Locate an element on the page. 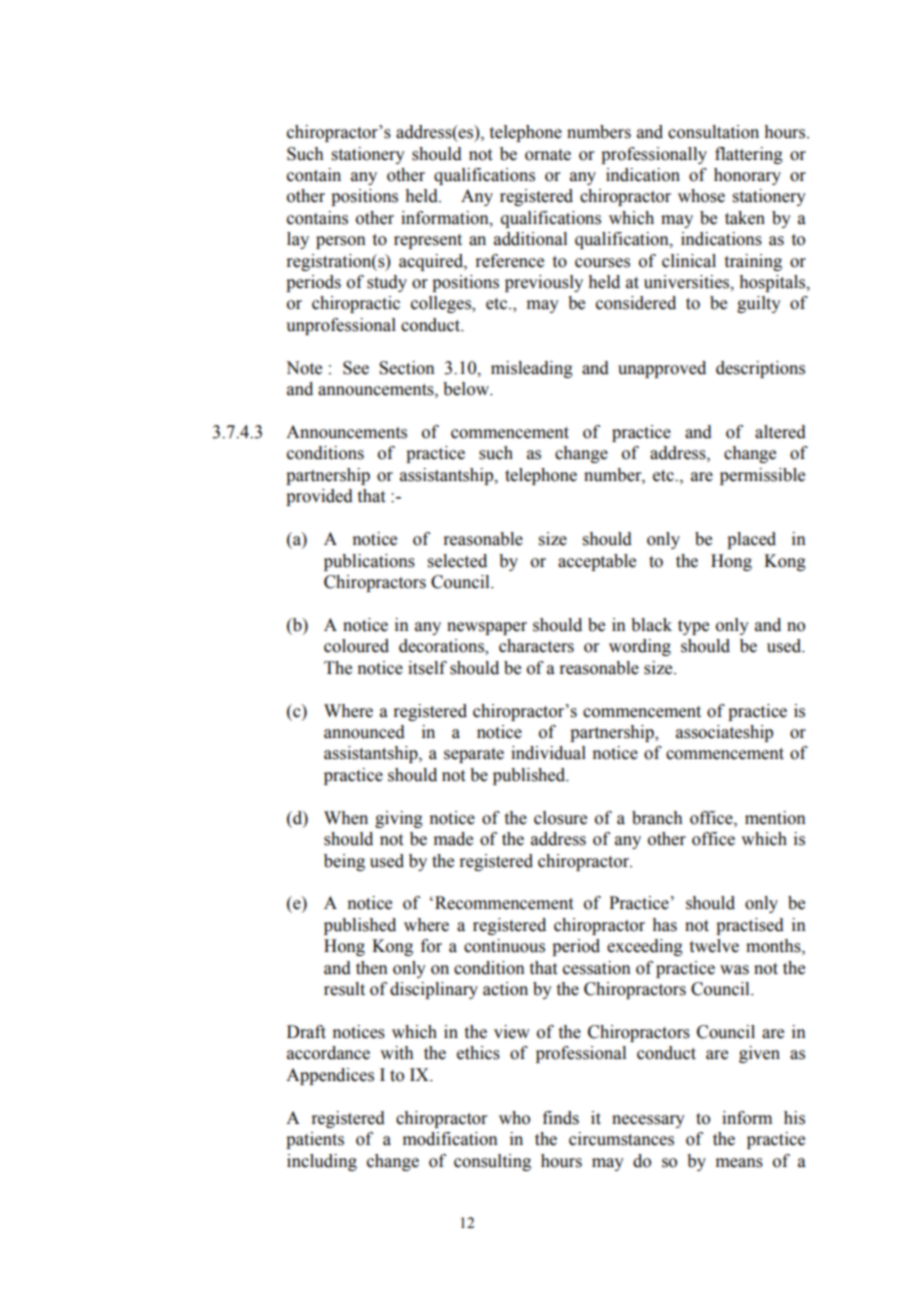 This image has height=1311, width=924. See is located at coordinates (356, 368).
